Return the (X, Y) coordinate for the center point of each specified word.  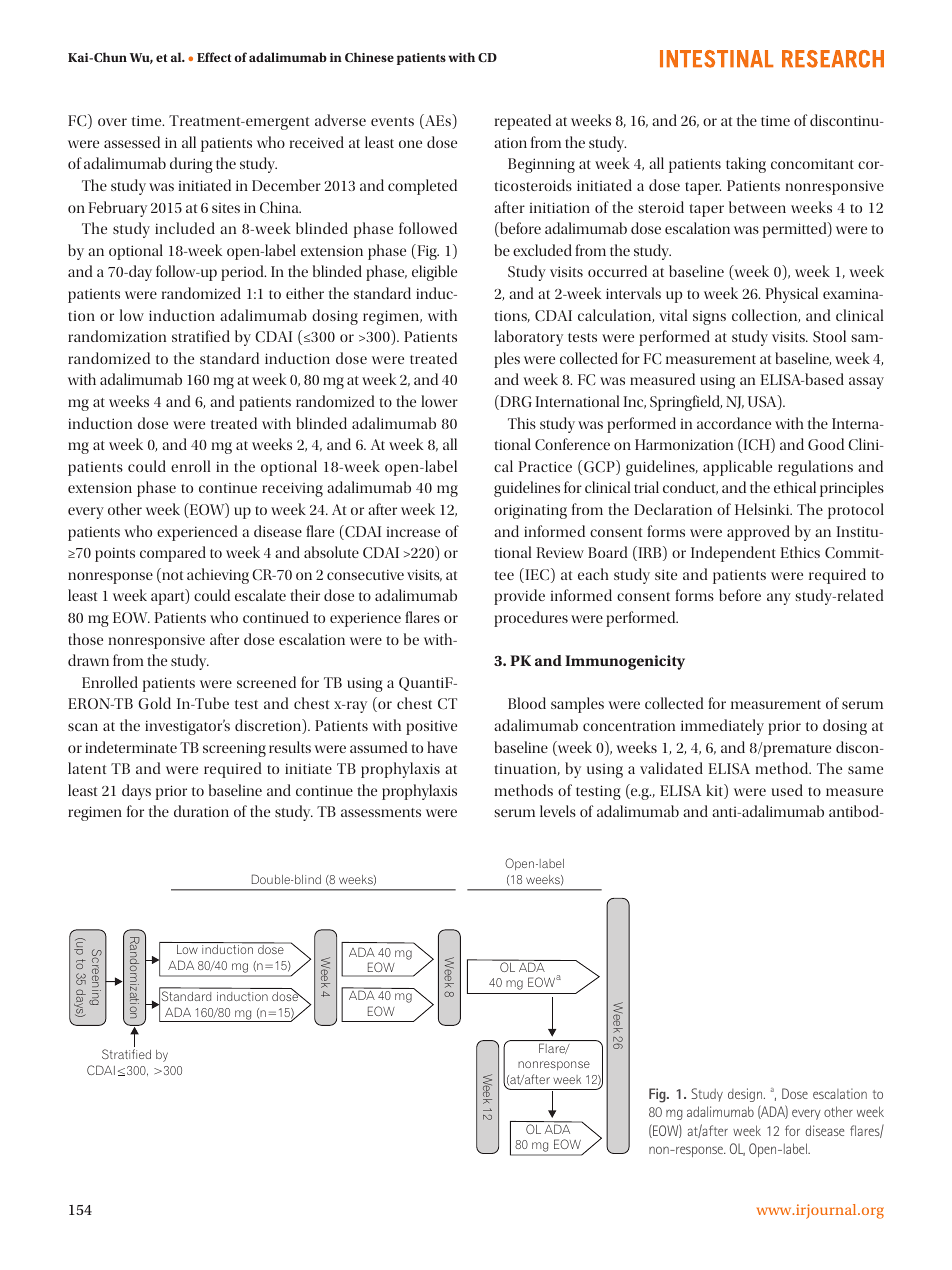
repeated (522, 122)
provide (519, 597)
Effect (214, 57)
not (171, 577)
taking (746, 165)
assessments (381, 812)
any (779, 599)
